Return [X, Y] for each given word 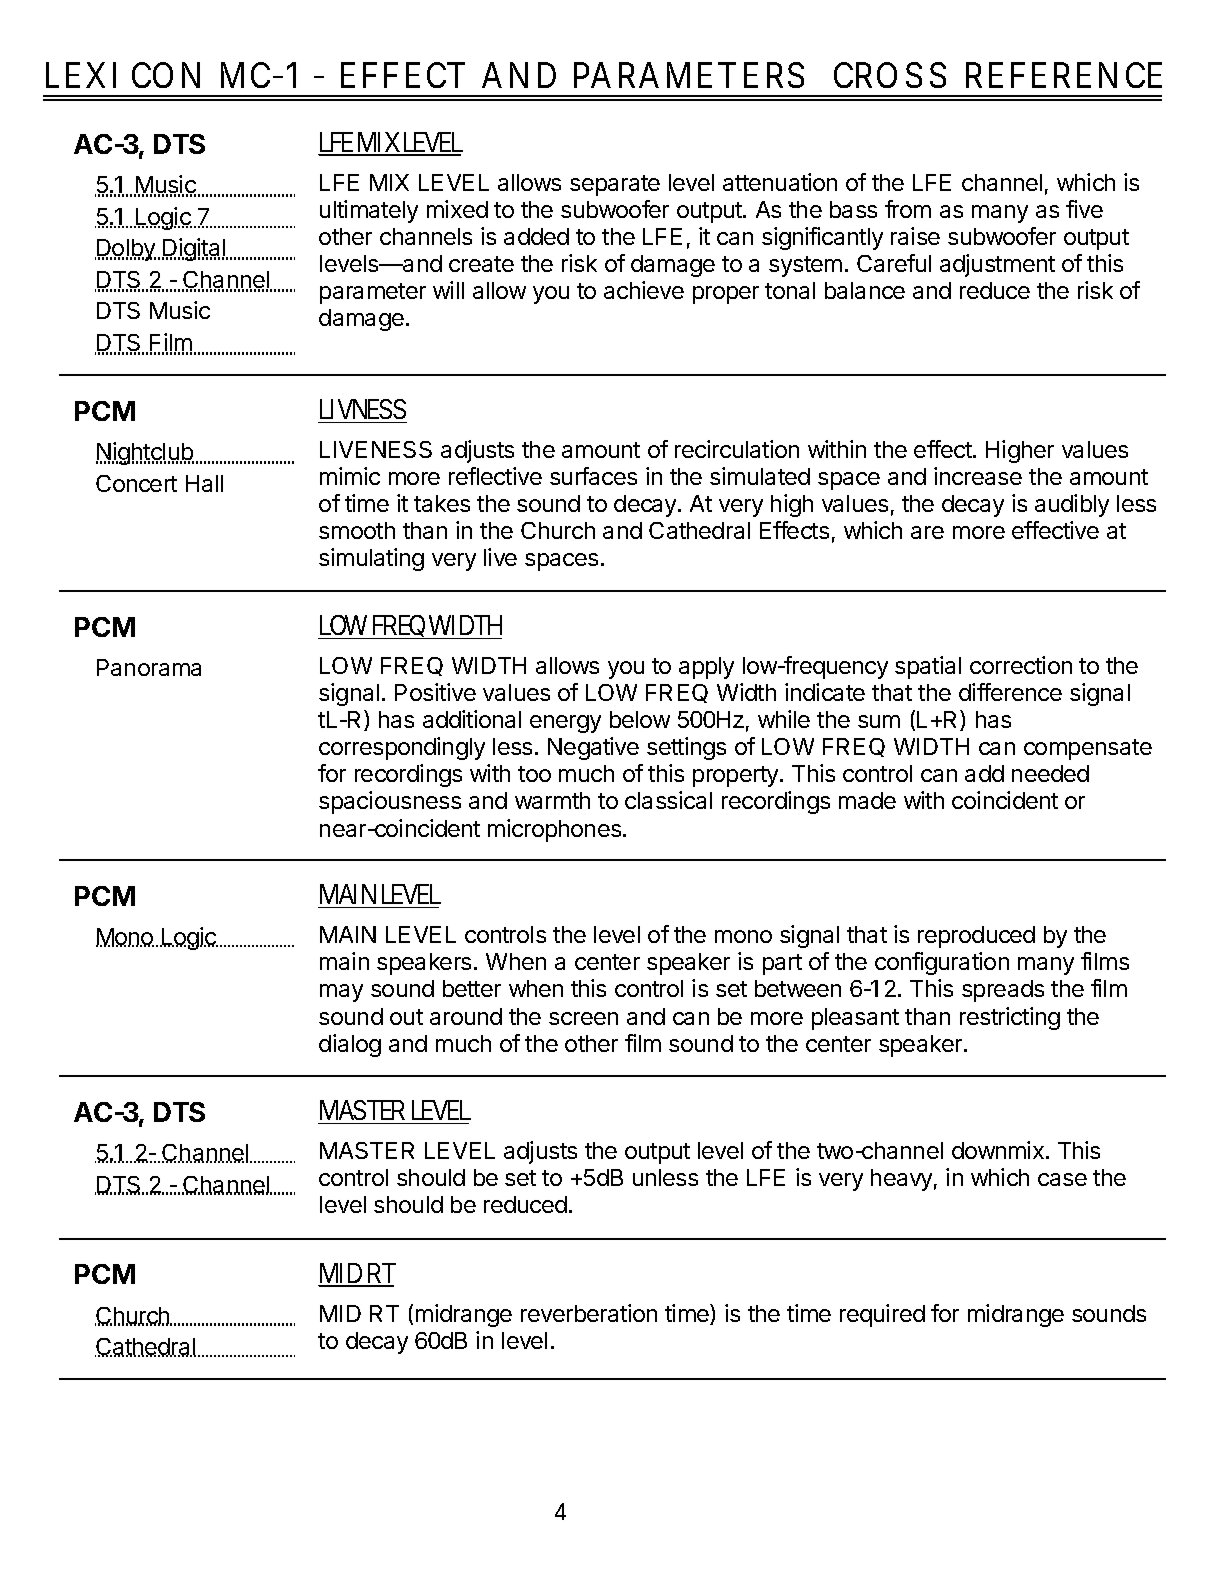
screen [583, 1018]
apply [706, 668]
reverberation [589, 1313]
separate [615, 185]
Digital [194, 249]
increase [978, 476]
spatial [928, 667]
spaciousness [390, 802]
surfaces [593, 476]
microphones [556, 830]
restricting [1010, 1018]
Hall [204, 483]
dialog [350, 1045]
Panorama [149, 667]
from [908, 209]
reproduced [976, 937]
